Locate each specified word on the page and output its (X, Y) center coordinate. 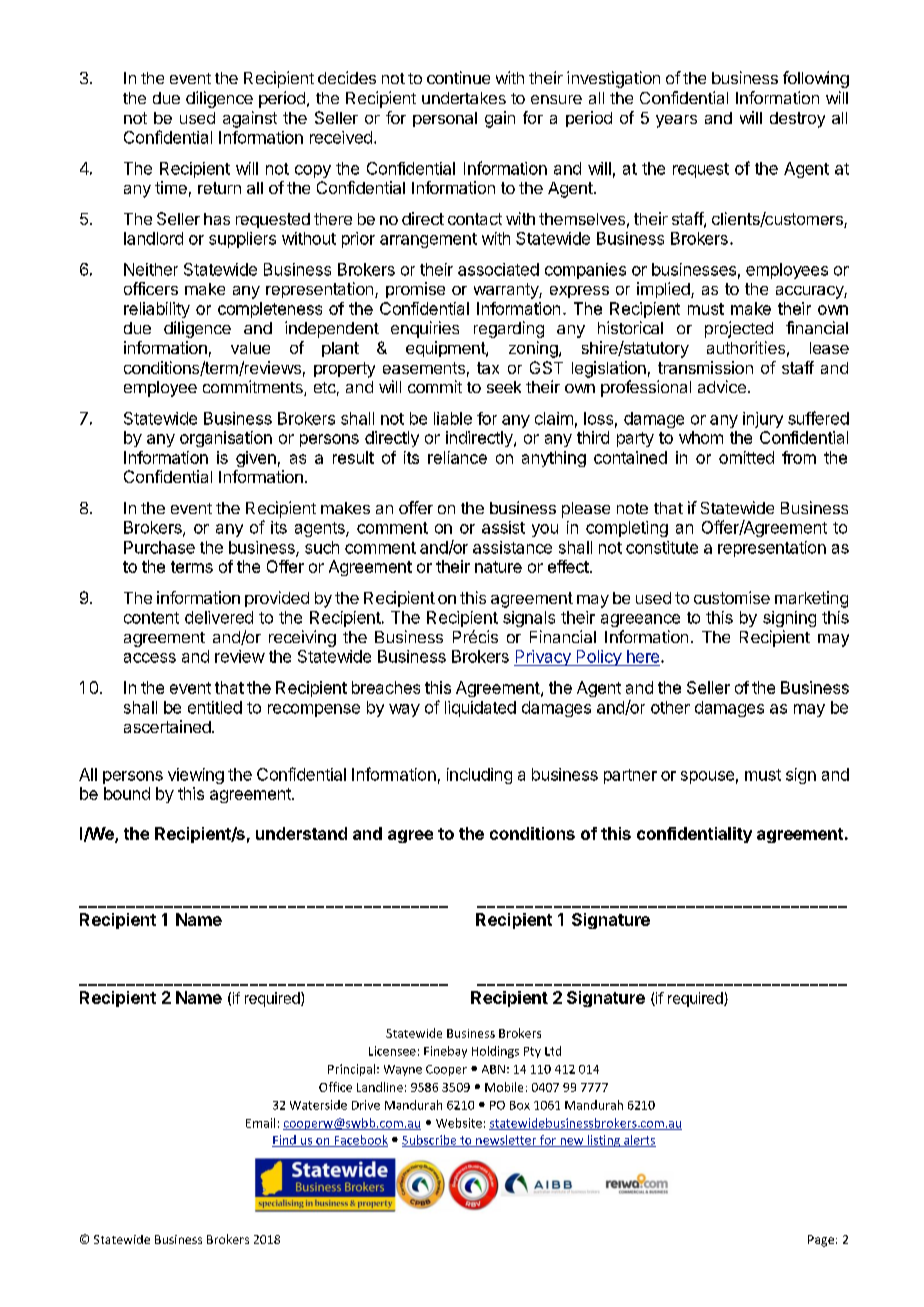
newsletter (506, 1141)
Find (285, 1141)
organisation (226, 439)
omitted (746, 457)
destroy (797, 120)
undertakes (464, 98)
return (219, 188)
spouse (707, 777)
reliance (457, 457)
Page (821, 1241)
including (479, 776)
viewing (196, 776)
